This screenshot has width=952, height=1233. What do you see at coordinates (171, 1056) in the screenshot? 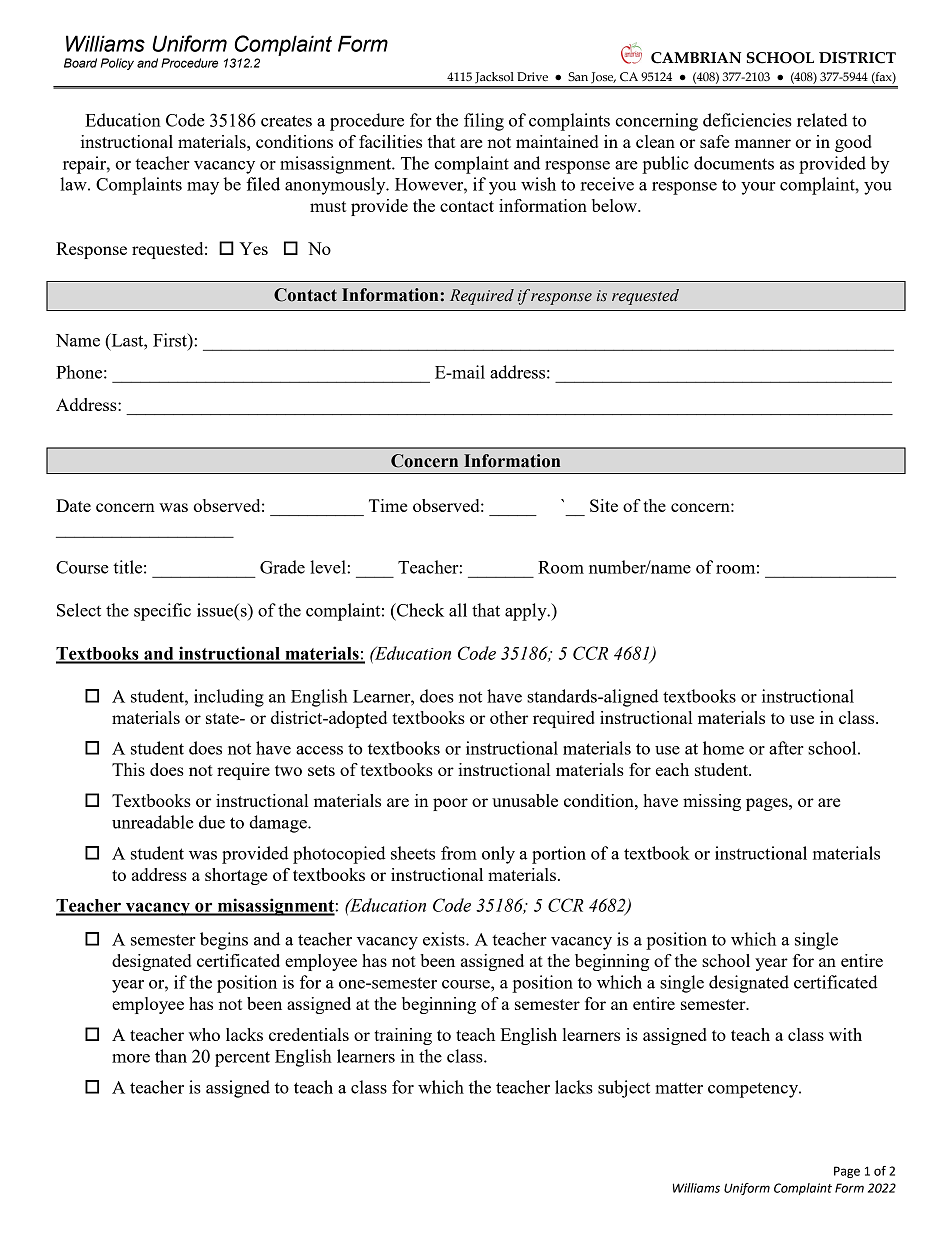
I see `than` at bounding box center [171, 1056].
